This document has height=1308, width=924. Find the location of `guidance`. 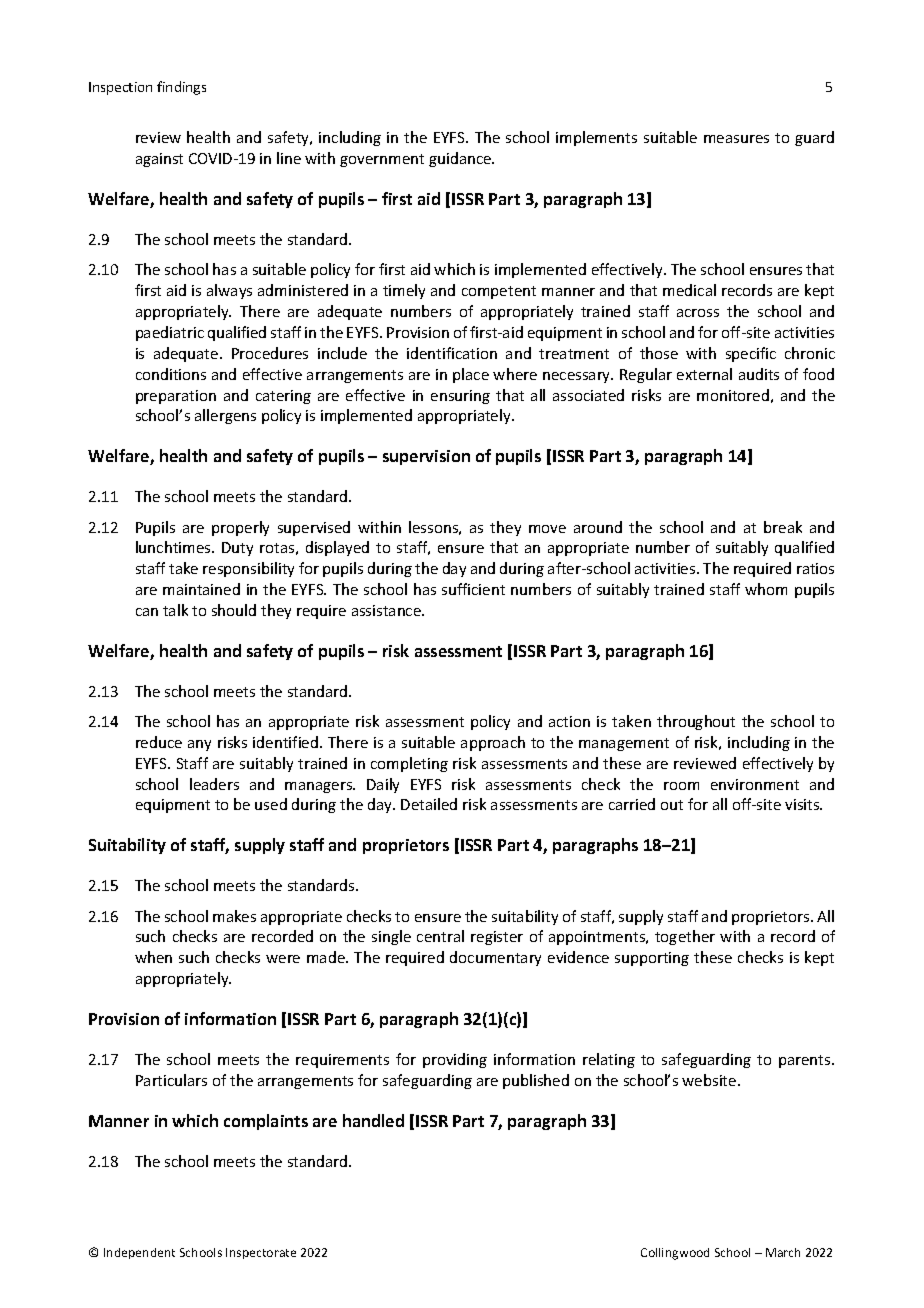

guidance is located at coordinates (461, 159).
